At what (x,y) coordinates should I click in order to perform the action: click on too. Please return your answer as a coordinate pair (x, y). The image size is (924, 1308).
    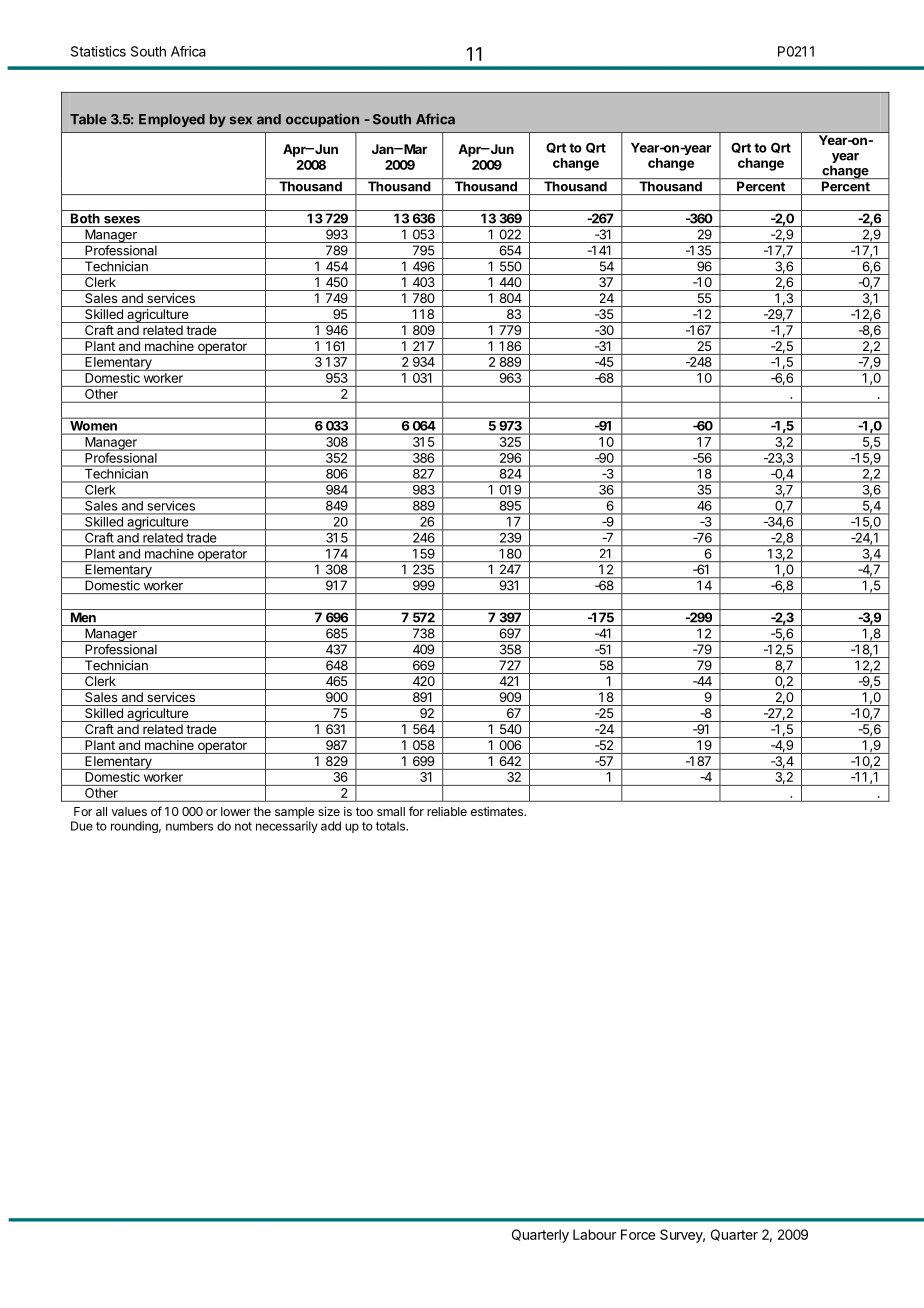
    Looking at the image, I should click on (364, 811).
